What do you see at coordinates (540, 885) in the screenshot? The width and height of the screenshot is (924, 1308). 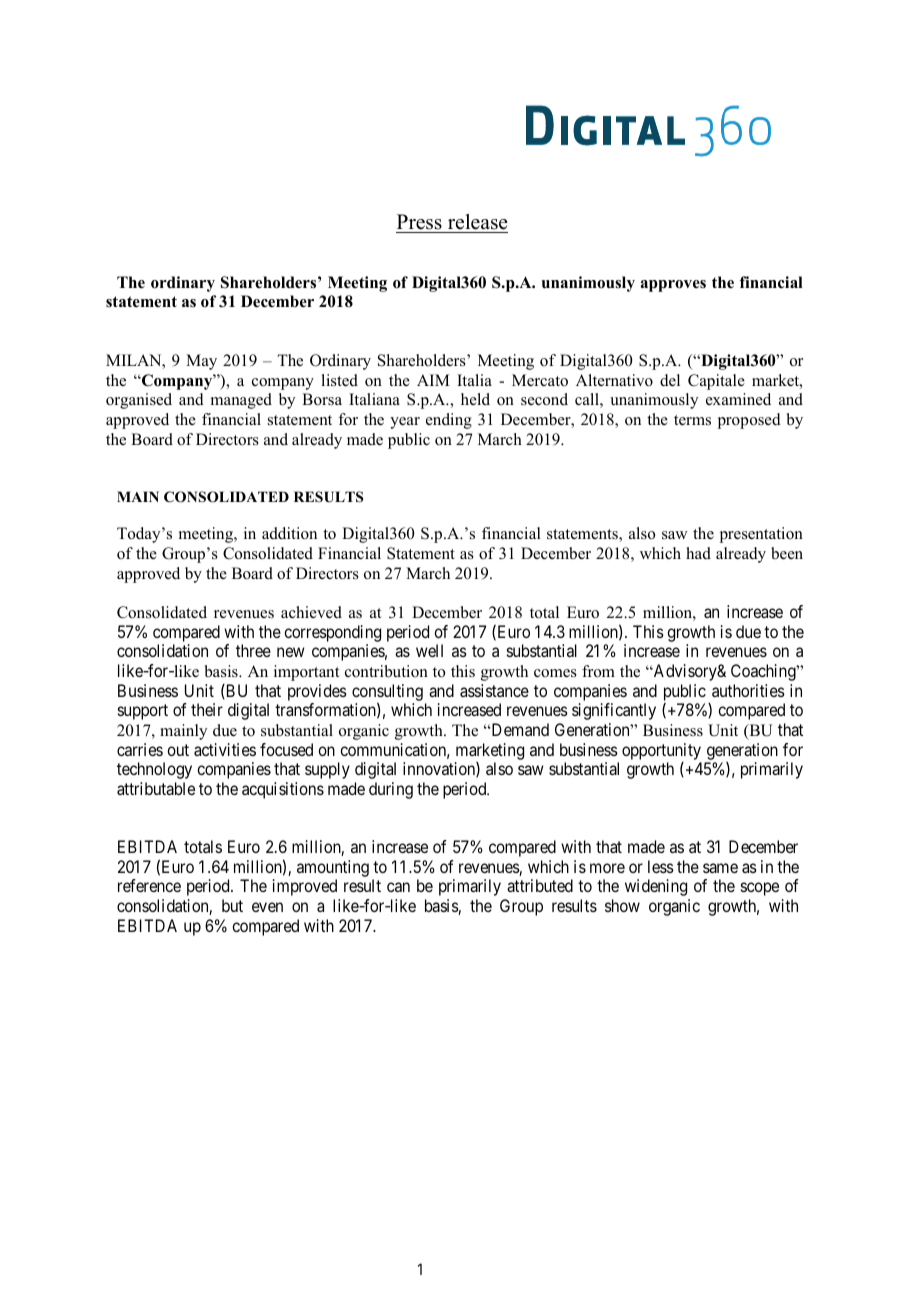 I see `attributed` at bounding box center [540, 885].
